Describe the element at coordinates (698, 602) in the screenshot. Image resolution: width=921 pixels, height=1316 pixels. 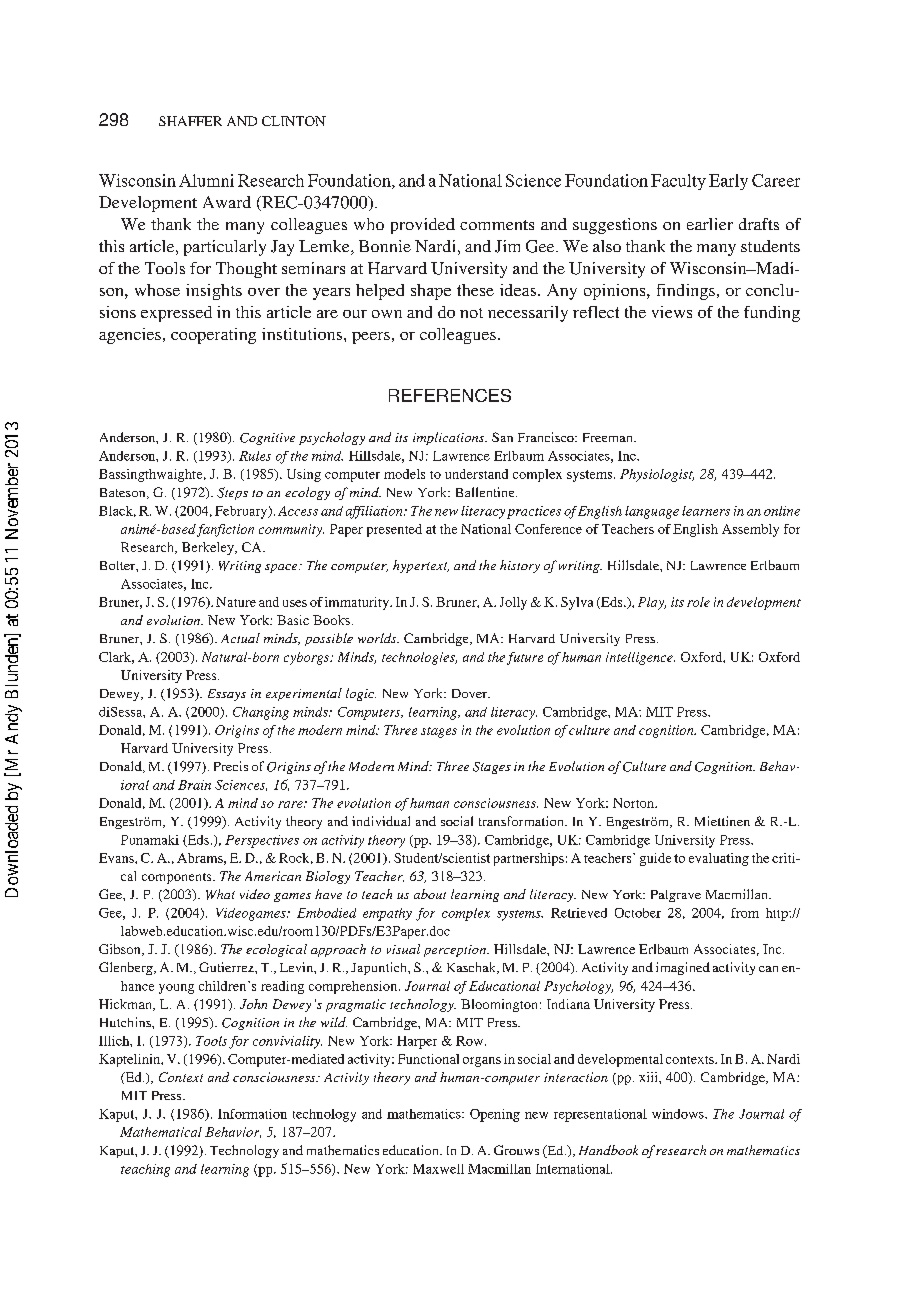
I see `role` at that location.
